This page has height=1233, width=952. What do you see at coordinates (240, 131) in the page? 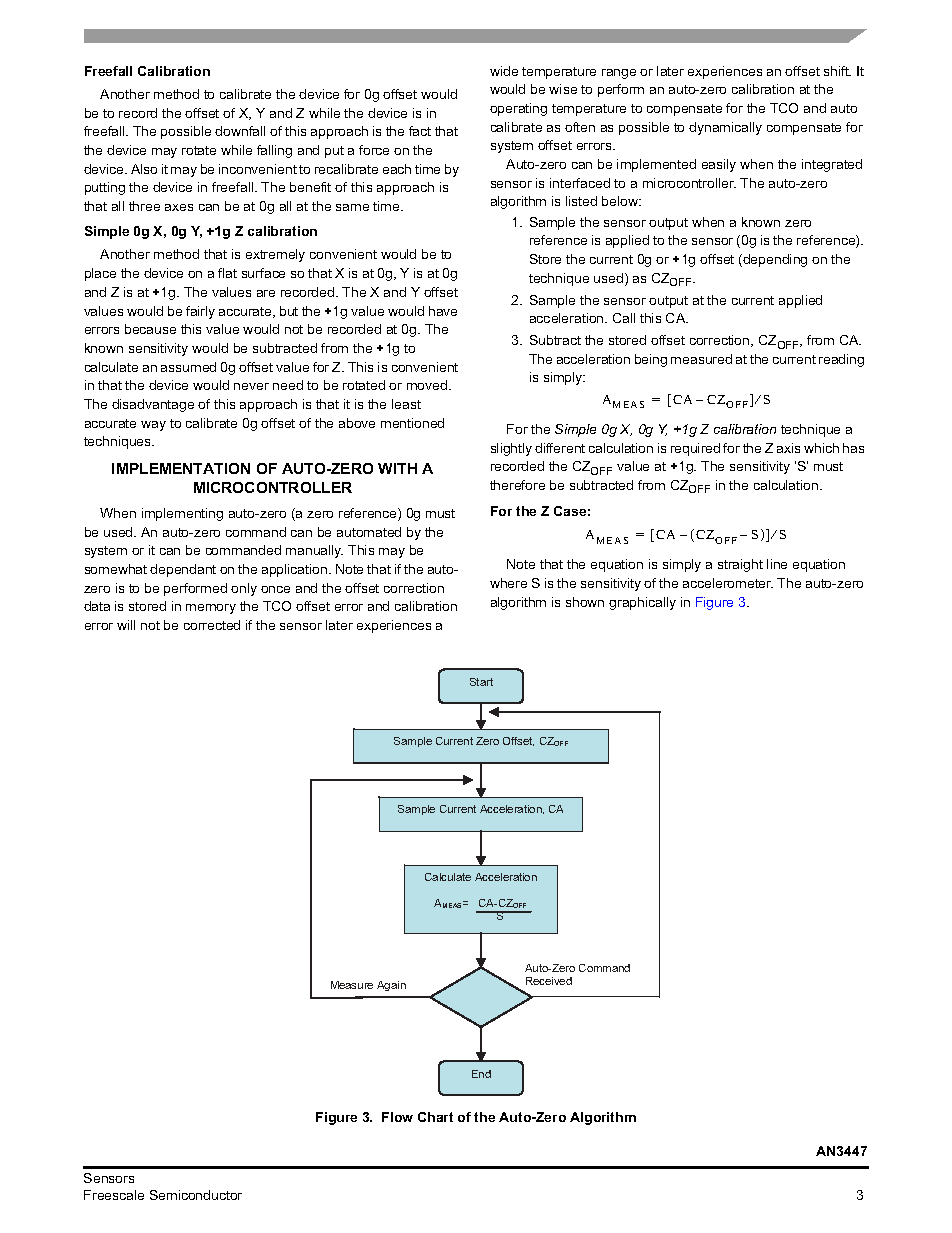
I see `downfall` at bounding box center [240, 131].
